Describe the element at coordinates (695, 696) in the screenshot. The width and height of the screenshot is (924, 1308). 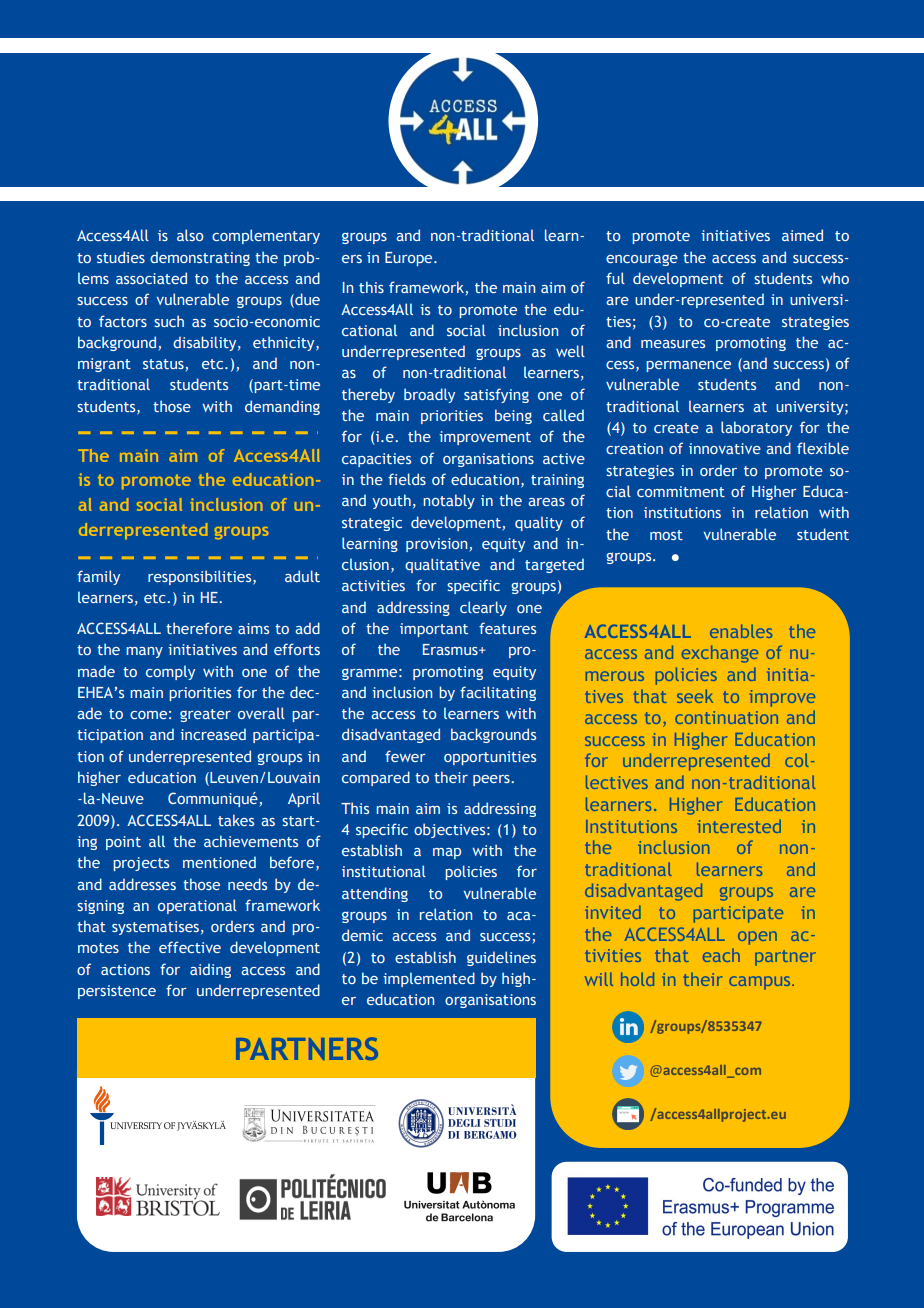
I see `seek` at that location.
